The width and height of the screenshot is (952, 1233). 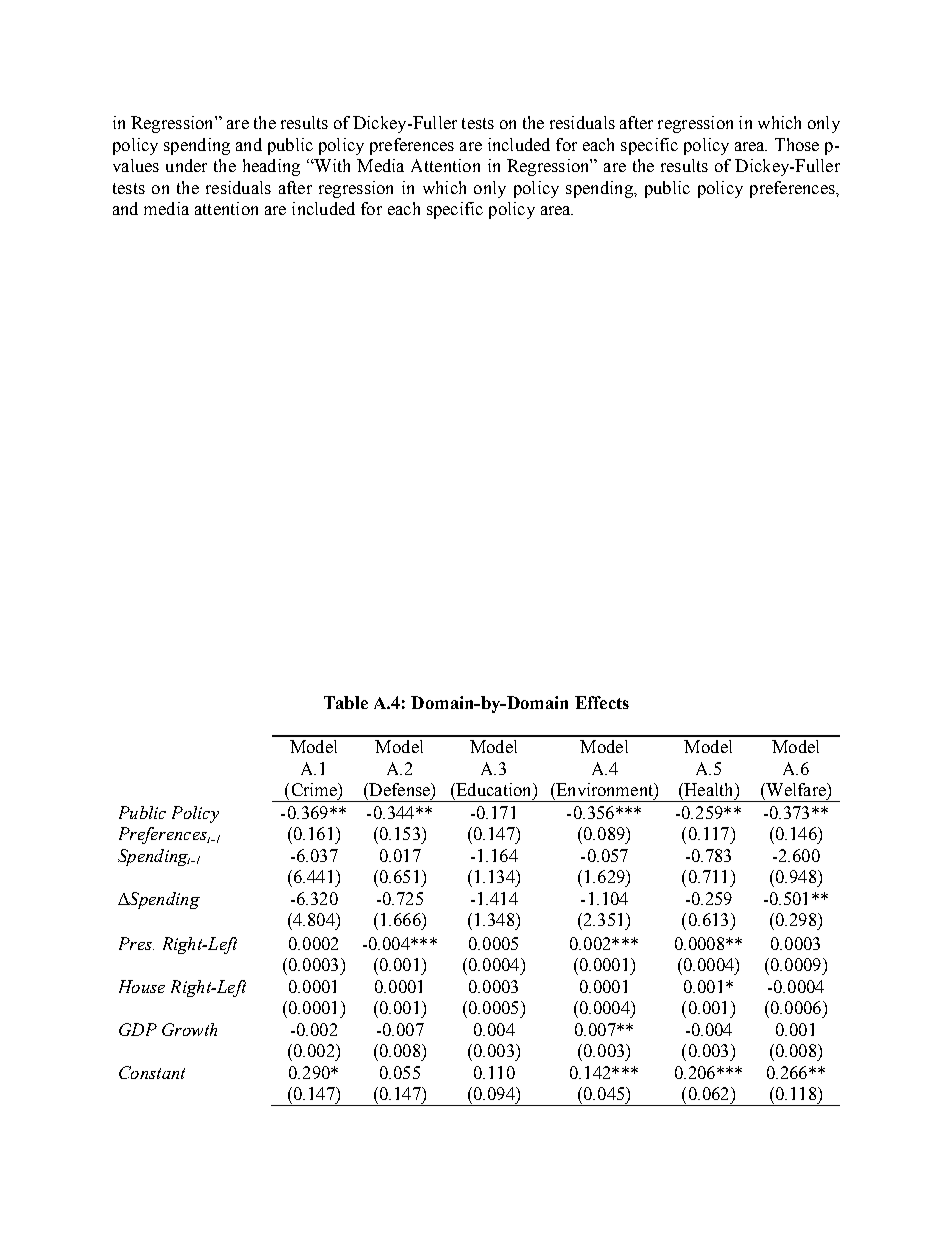 I want to click on Constant, so click(x=152, y=1072).
